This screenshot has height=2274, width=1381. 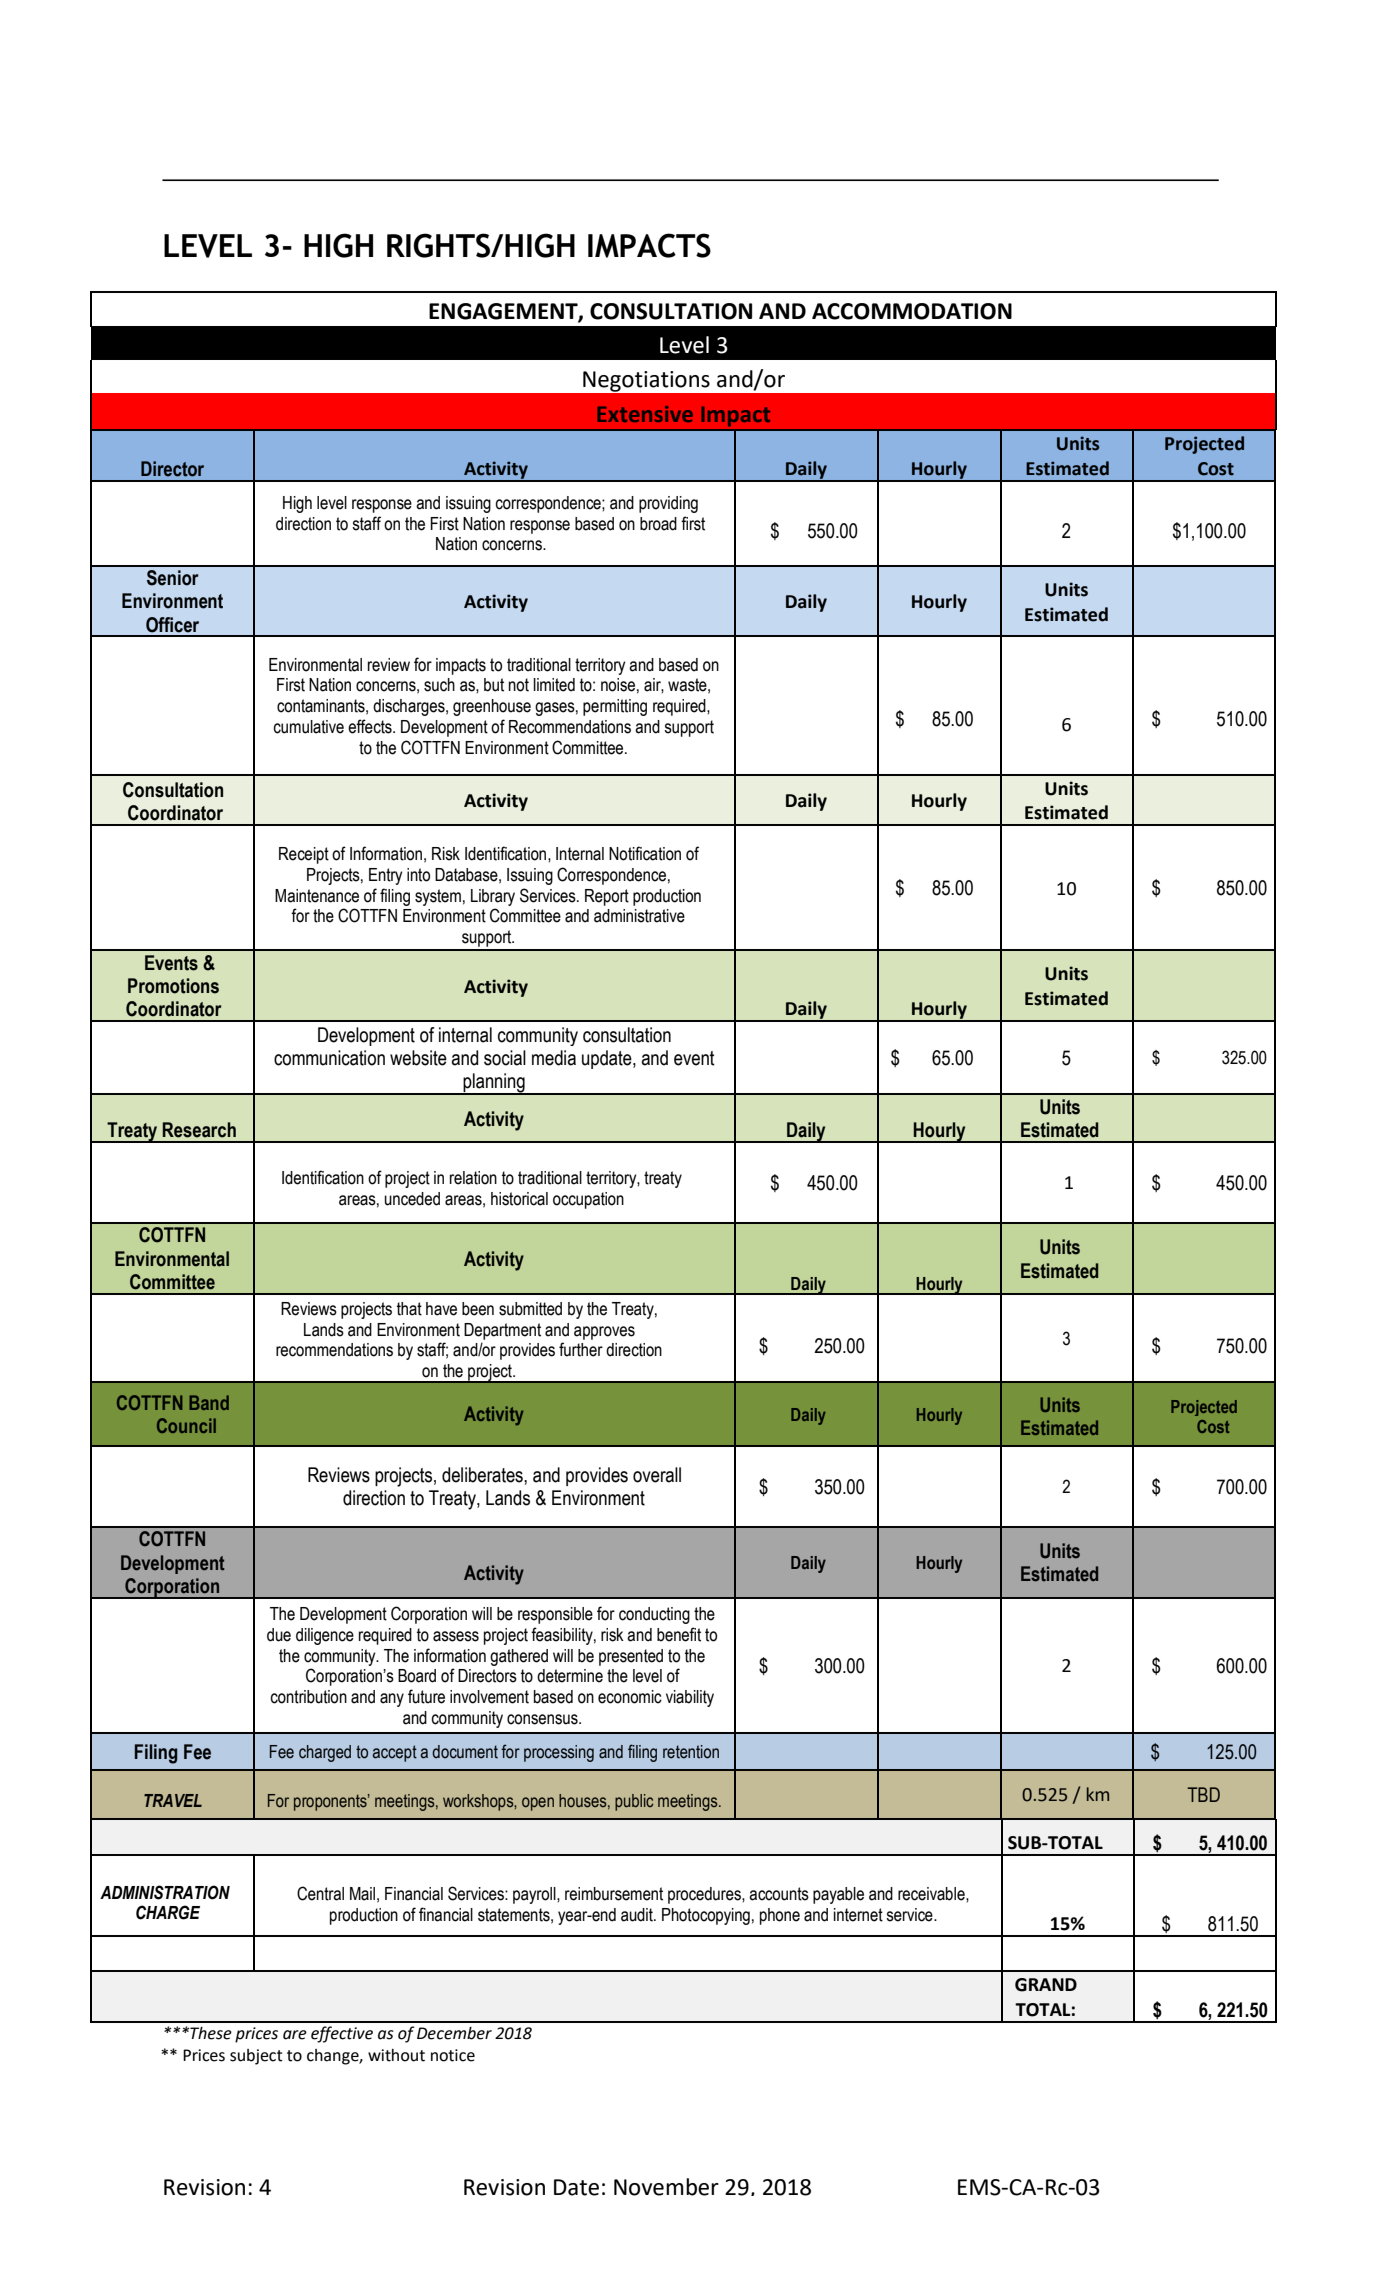 I want to click on Senior, so click(x=173, y=578).
